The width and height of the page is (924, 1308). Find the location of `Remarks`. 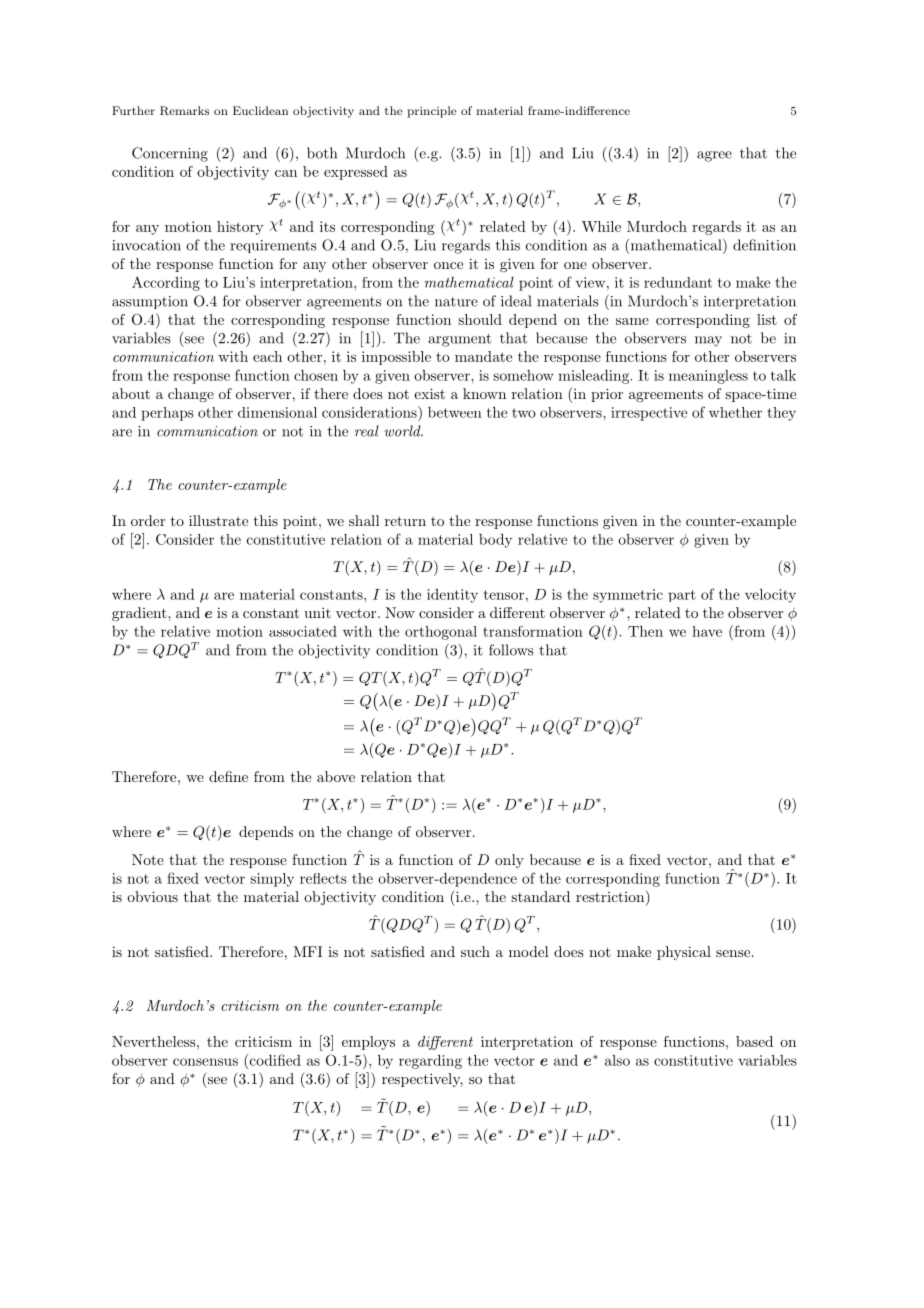

Remarks is located at coordinates (184, 111).
